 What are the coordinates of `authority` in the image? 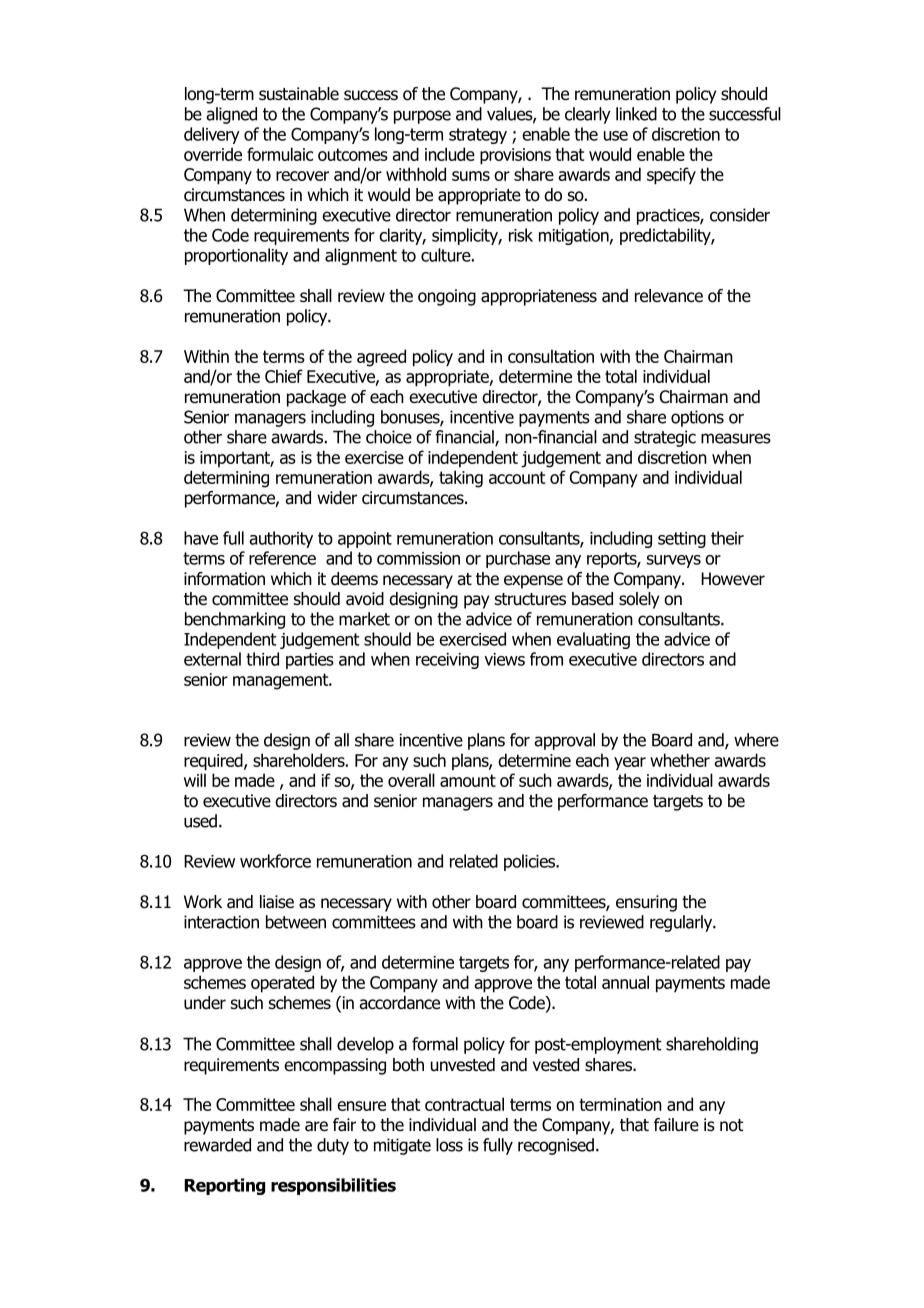 It's located at (281, 539).
